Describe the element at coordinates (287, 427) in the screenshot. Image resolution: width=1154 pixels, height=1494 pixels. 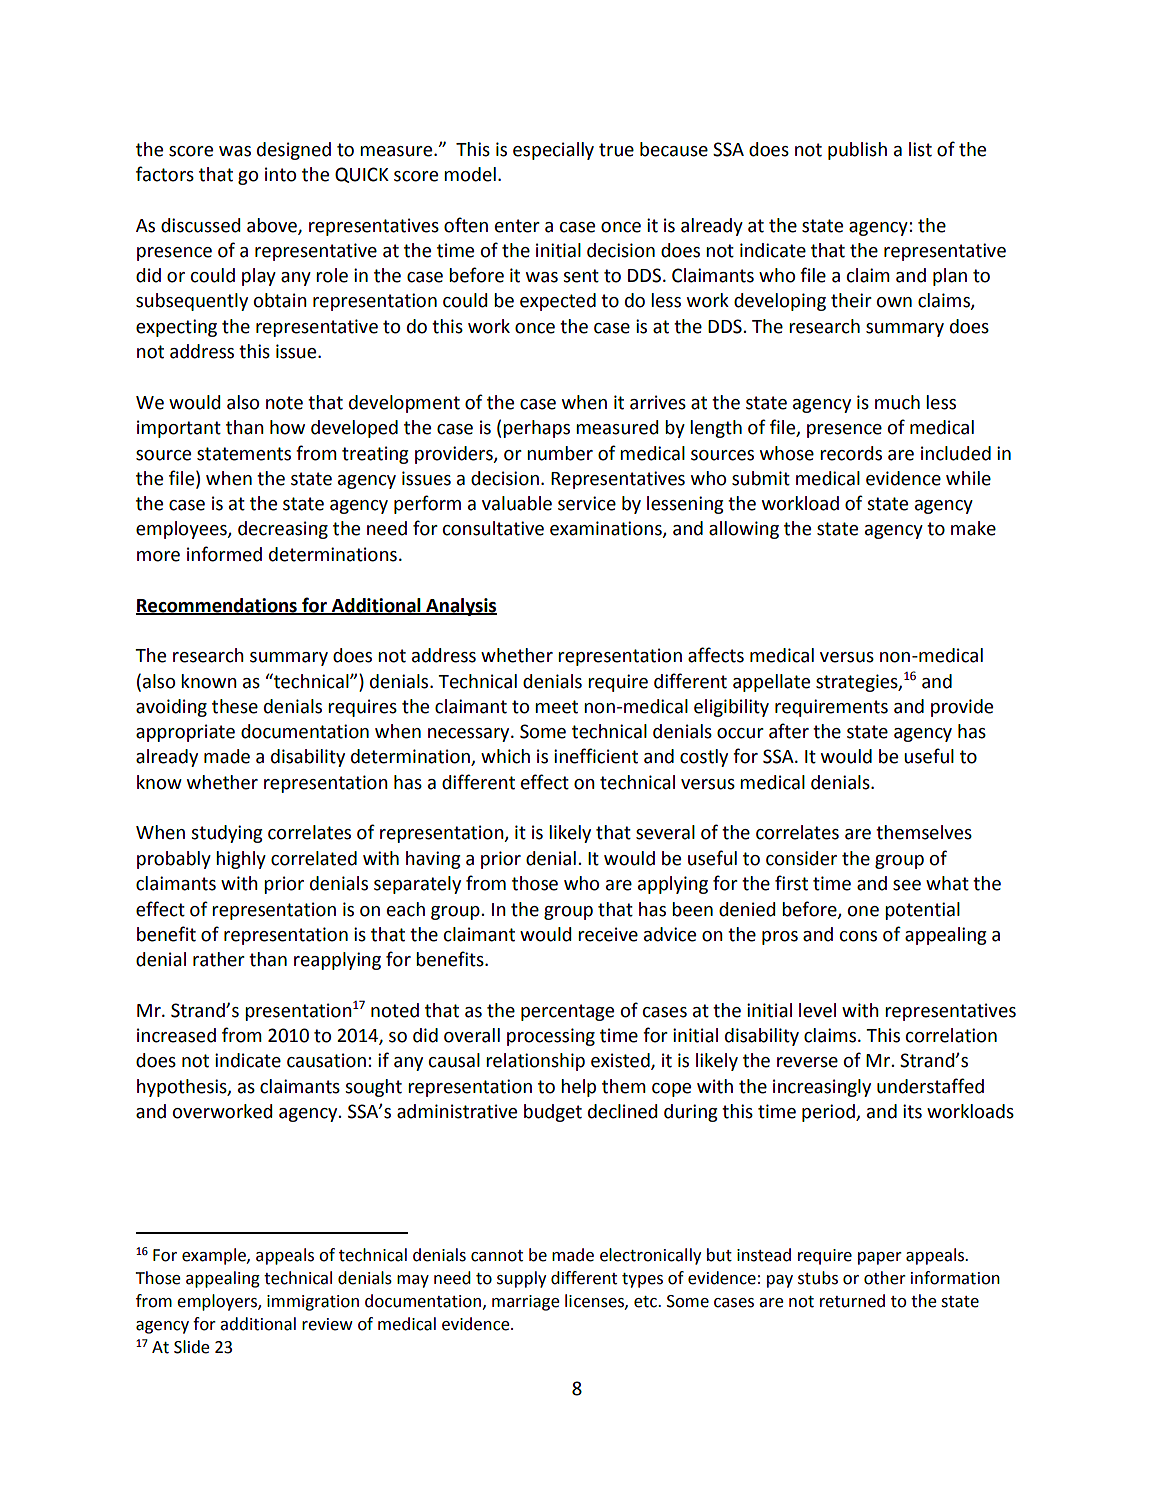
I see `how` at that location.
